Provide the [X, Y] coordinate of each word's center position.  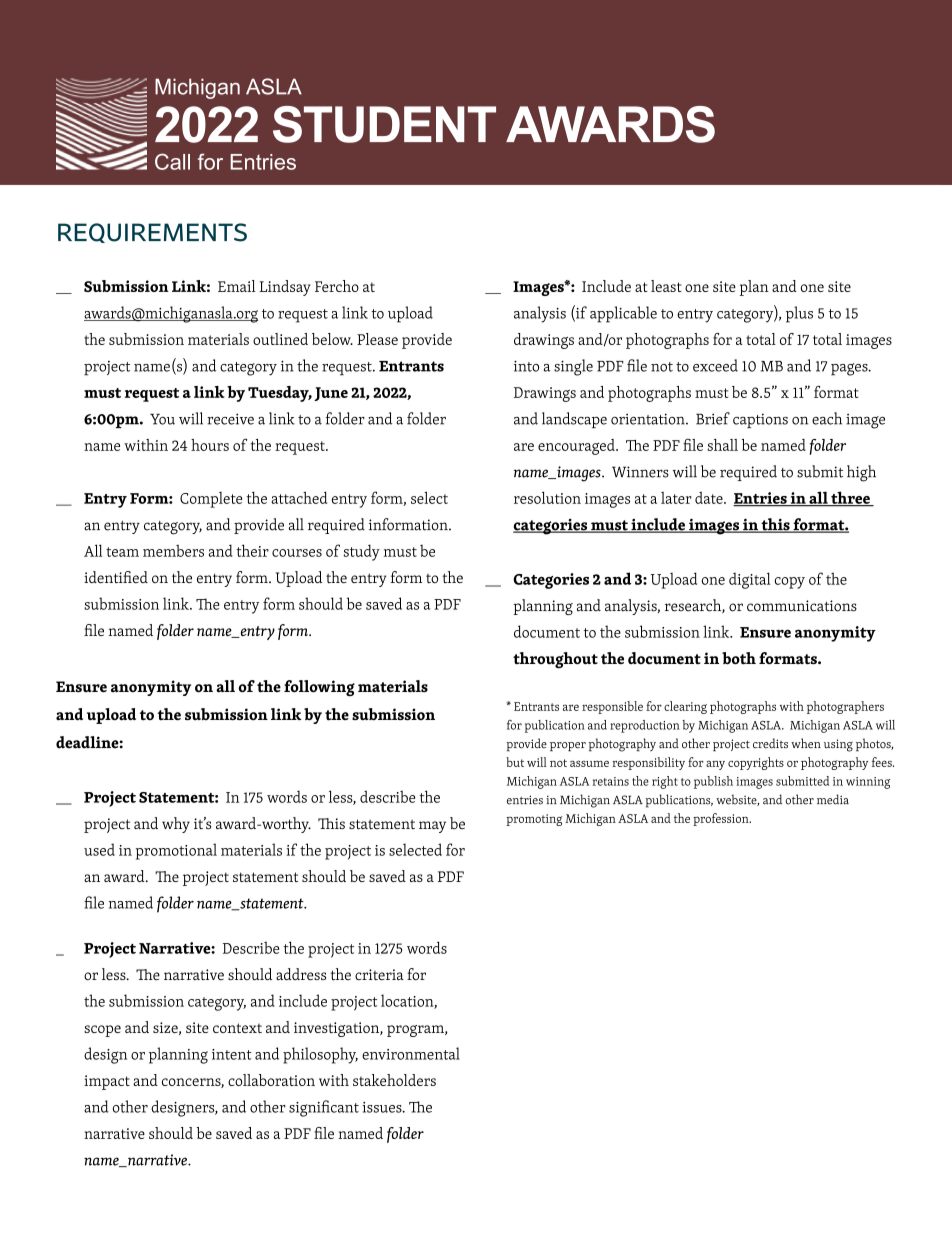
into [526, 366]
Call [172, 161]
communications [802, 606]
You [162, 419]
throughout [555, 660]
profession [722, 819]
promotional [176, 851]
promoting [534, 820]
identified [116, 577]
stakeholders [394, 1080]
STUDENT [384, 124]
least [666, 286]
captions [760, 420]
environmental [411, 1053]
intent [232, 1054]
